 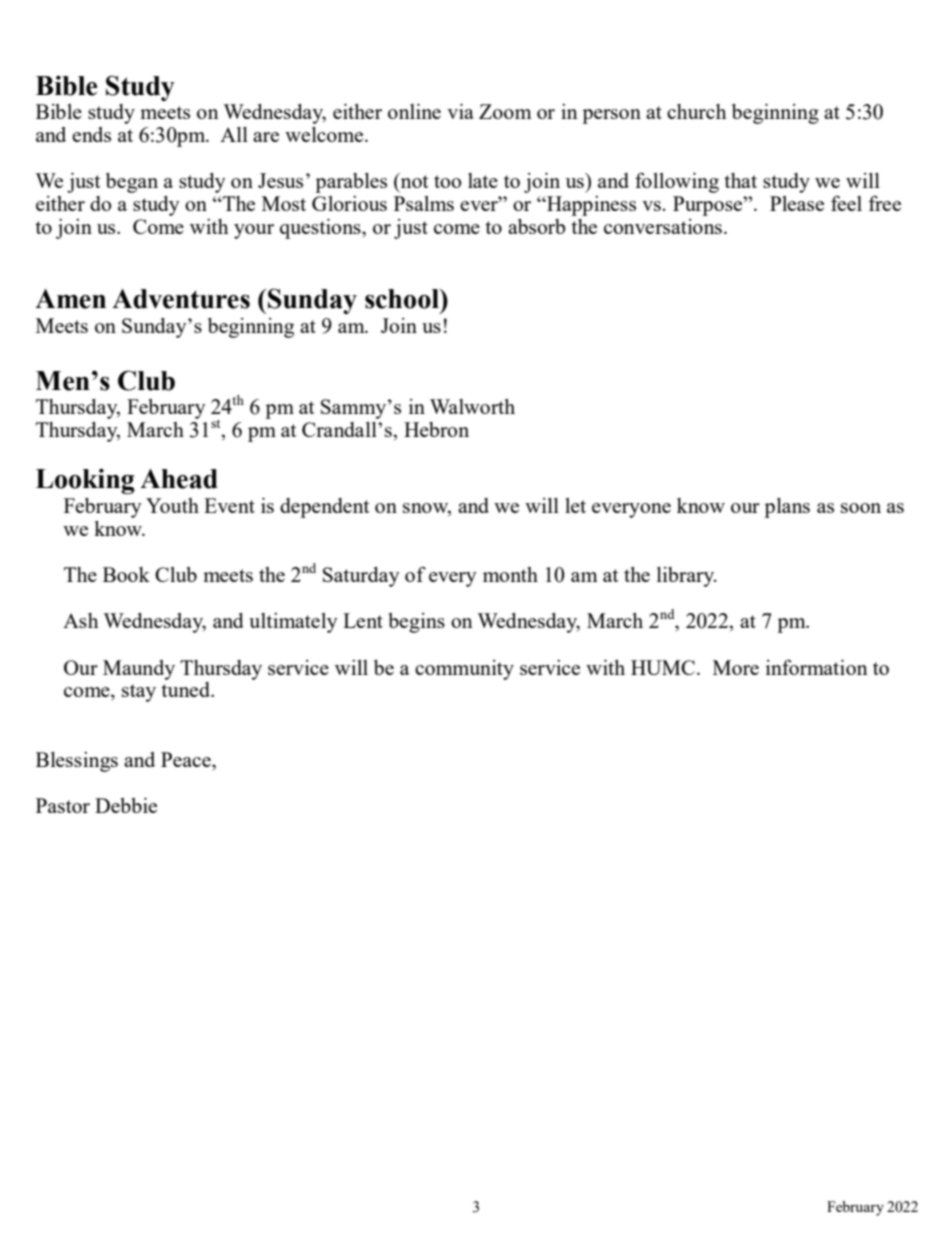 I want to click on via, so click(x=460, y=111).
